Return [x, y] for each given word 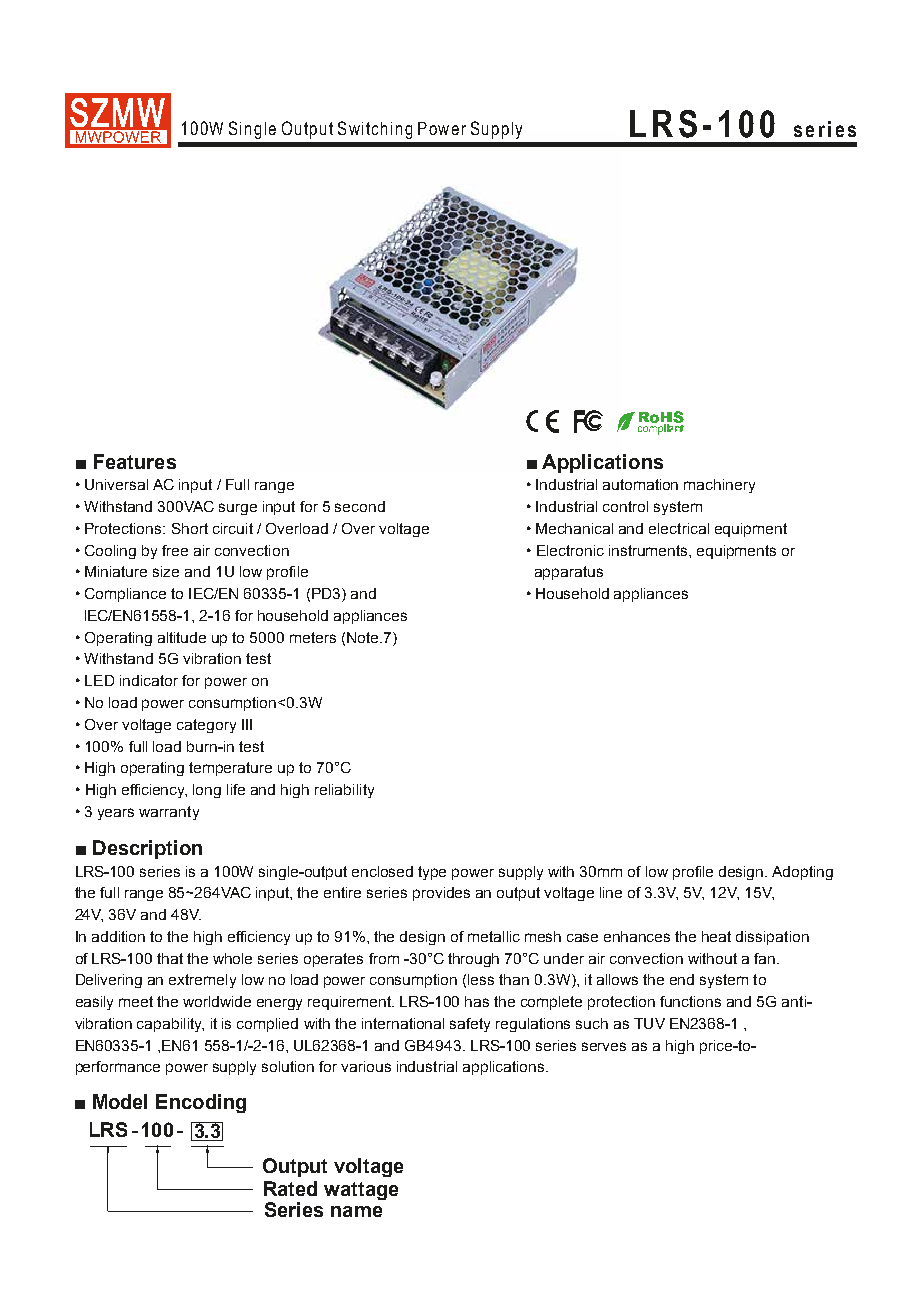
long [207, 791]
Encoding [201, 1103]
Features [135, 461]
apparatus [569, 573]
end [682, 979]
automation [640, 484]
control [625, 506]
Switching [375, 130]
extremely [202, 981]
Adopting [802, 873]
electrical [679, 528]
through [473, 960]
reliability [344, 791]
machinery [719, 486]
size [166, 571]
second [360, 506]
